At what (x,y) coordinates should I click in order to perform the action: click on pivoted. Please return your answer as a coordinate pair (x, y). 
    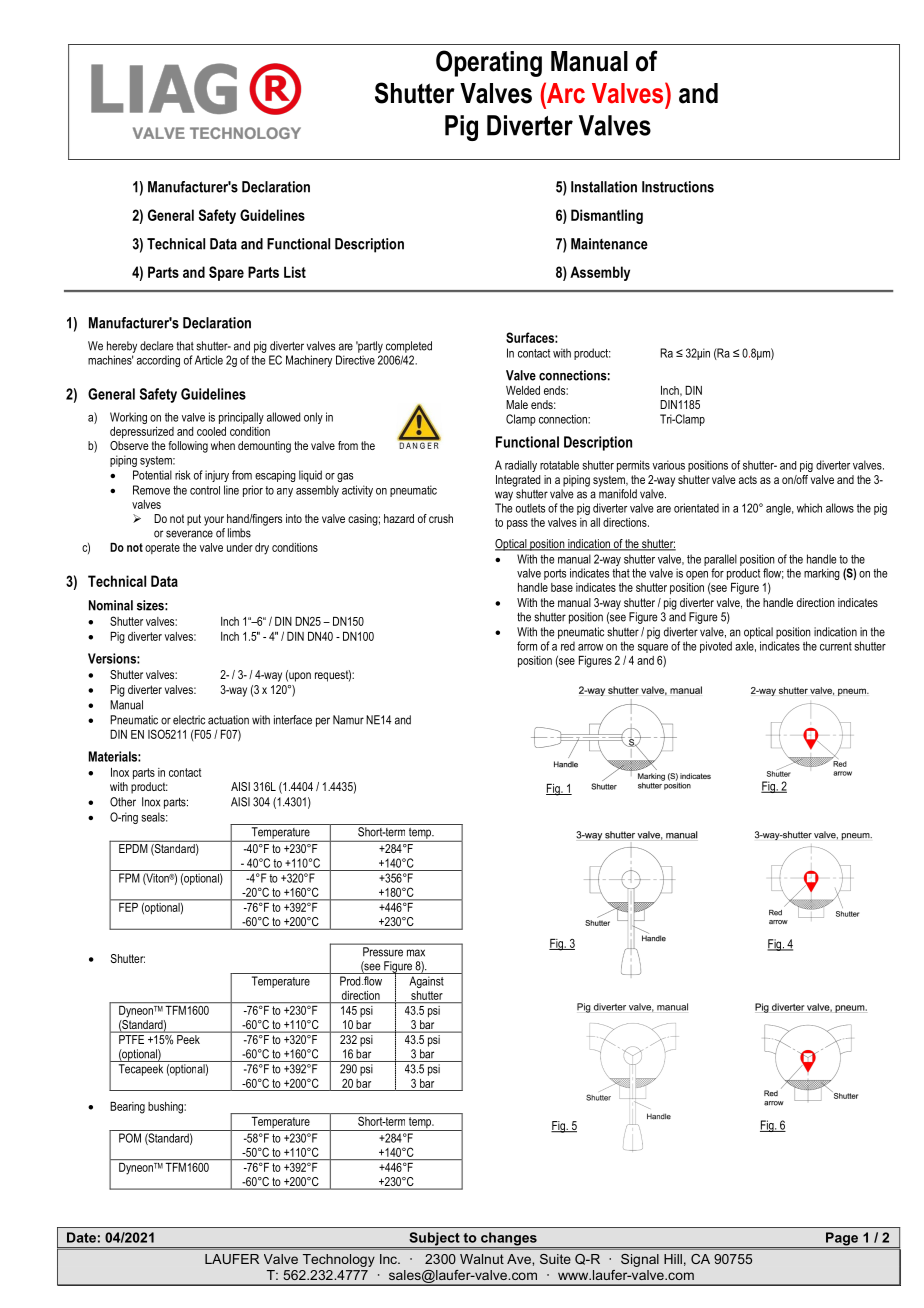
    Looking at the image, I should click on (716, 647).
